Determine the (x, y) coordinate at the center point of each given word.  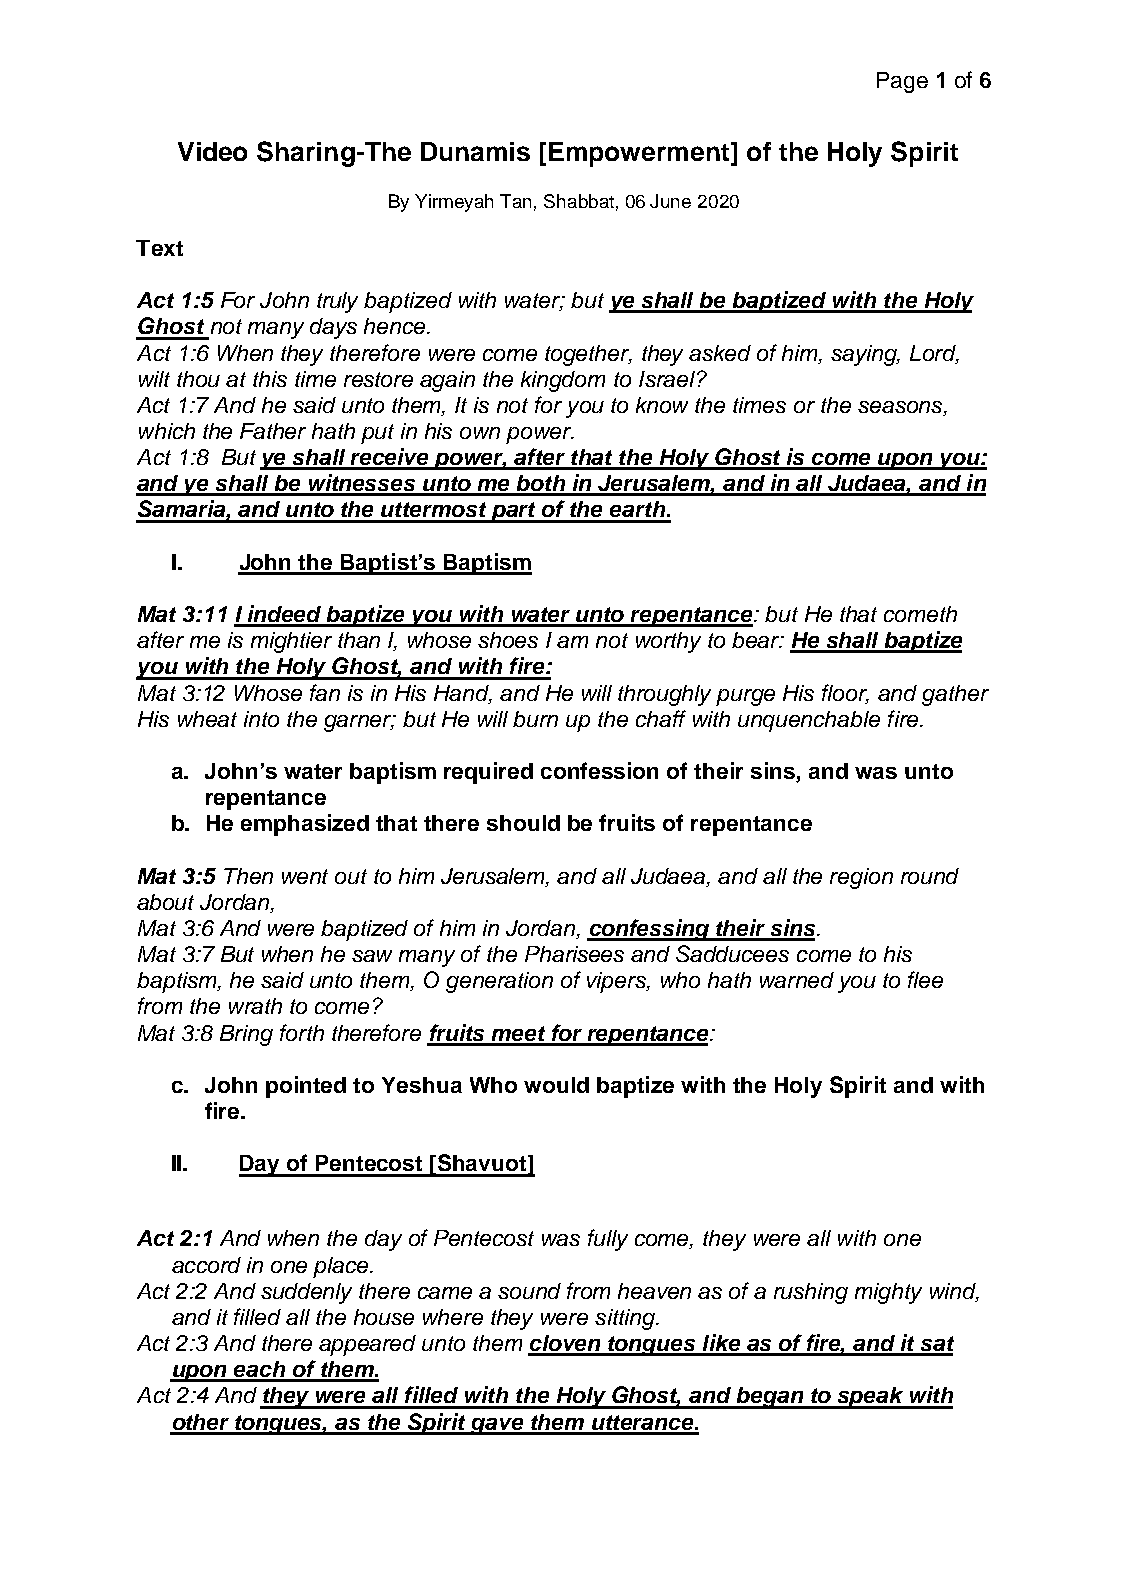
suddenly (306, 1293)
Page (902, 82)
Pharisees (574, 954)
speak (870, 1398)
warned (797, 980)
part (514, 512)
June (670, 201)
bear (757, 640)
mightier (291, 642)
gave (498, 1426)
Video (212, 151)
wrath (255, 1006)
